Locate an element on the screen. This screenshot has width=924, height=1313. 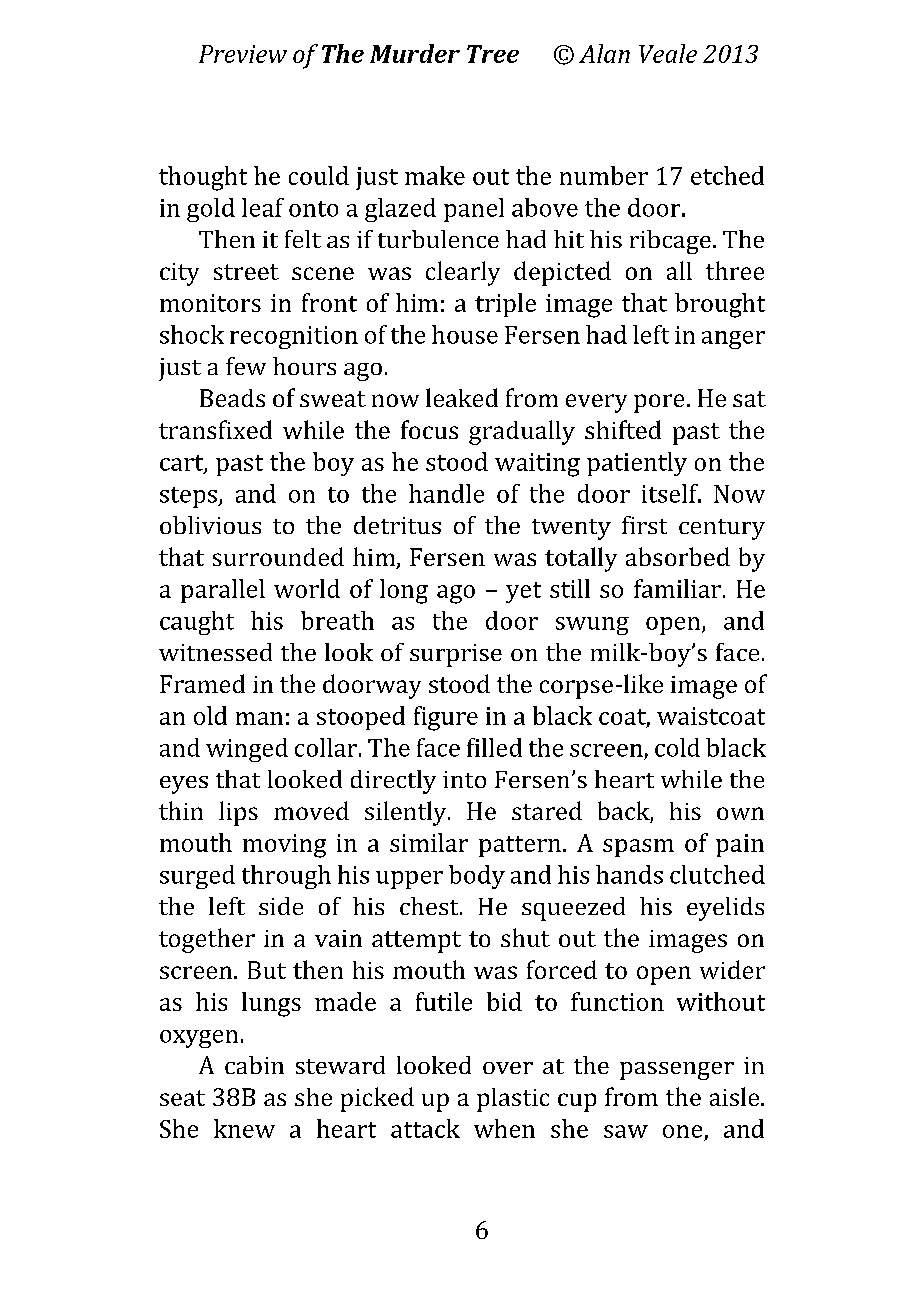
plastic is located at coordinates (513, 1100).
